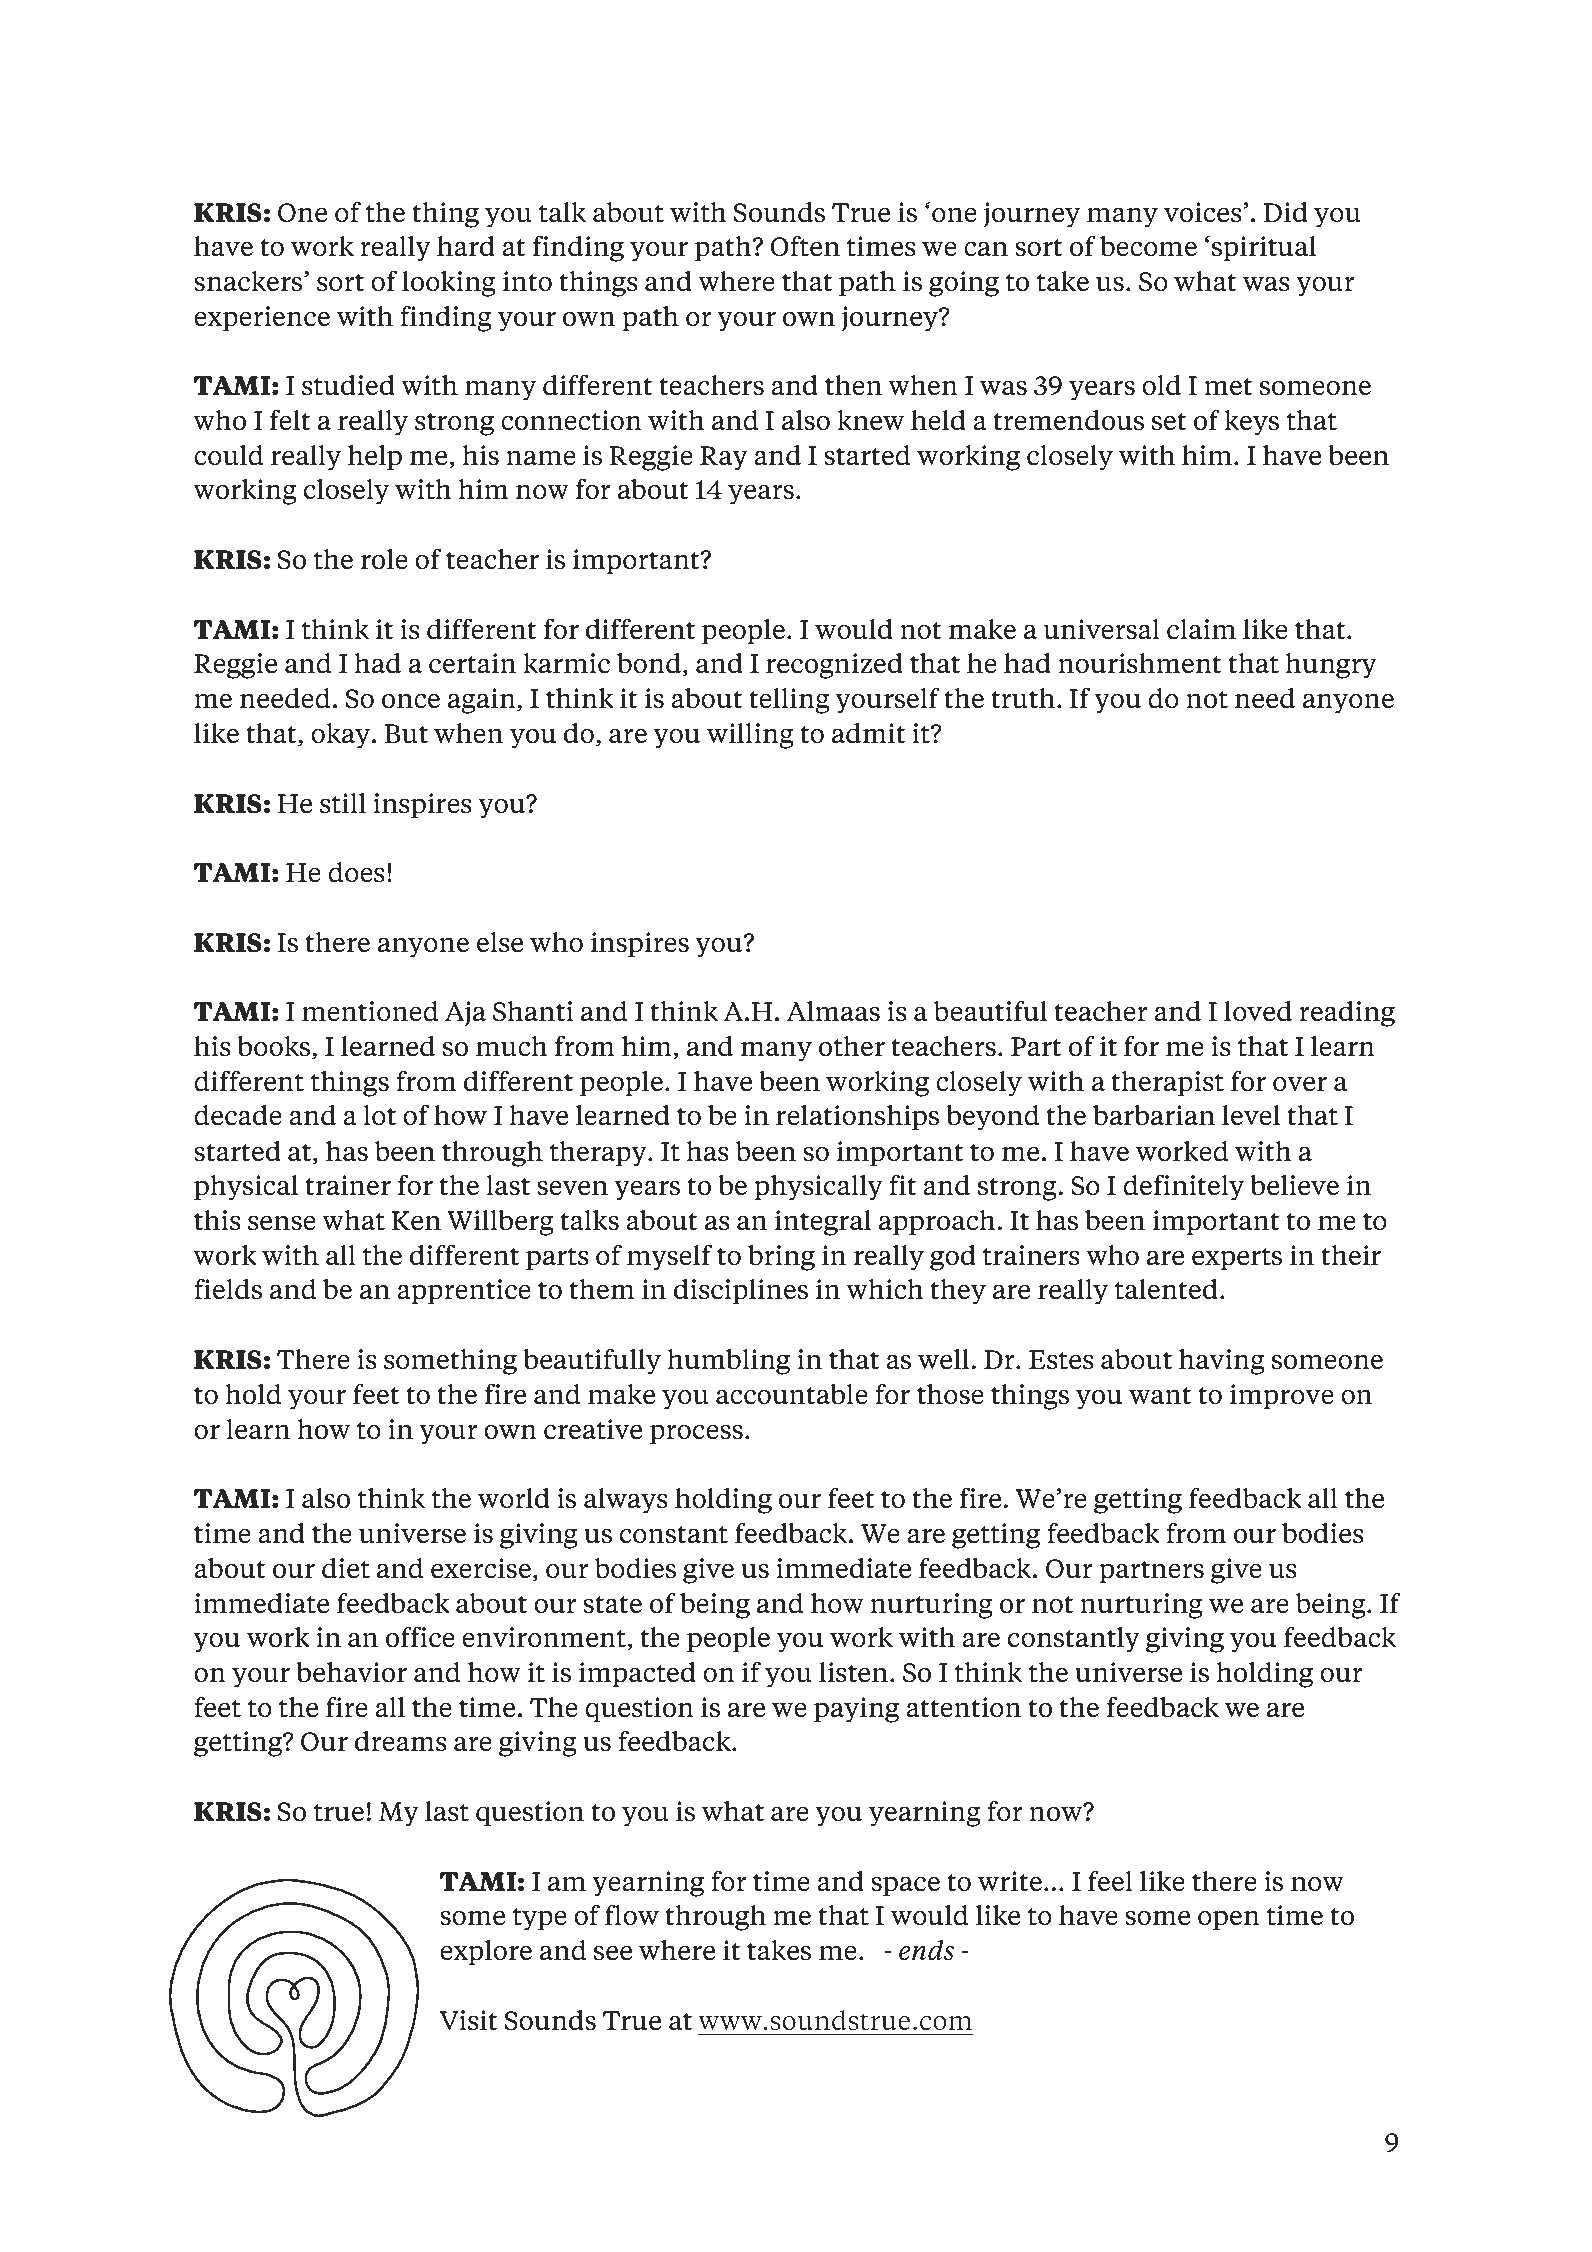  Describe the element at coordinates (1222, 1362) in the screenshot. I see `having` at that location.
